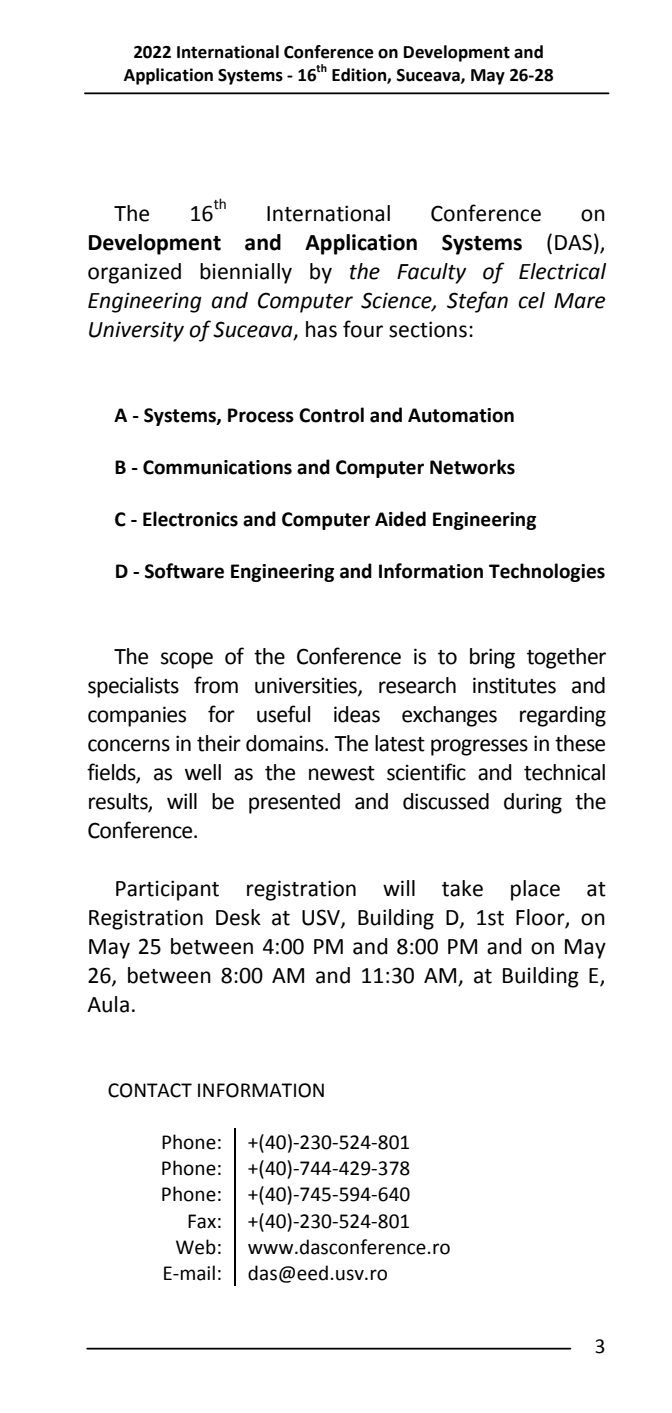 The width and height of the screenshot is (672, 1413). What do you see at coordinates (238, 917) in the screenshot?
I see `Desk` at bounding box center [238, 917].
